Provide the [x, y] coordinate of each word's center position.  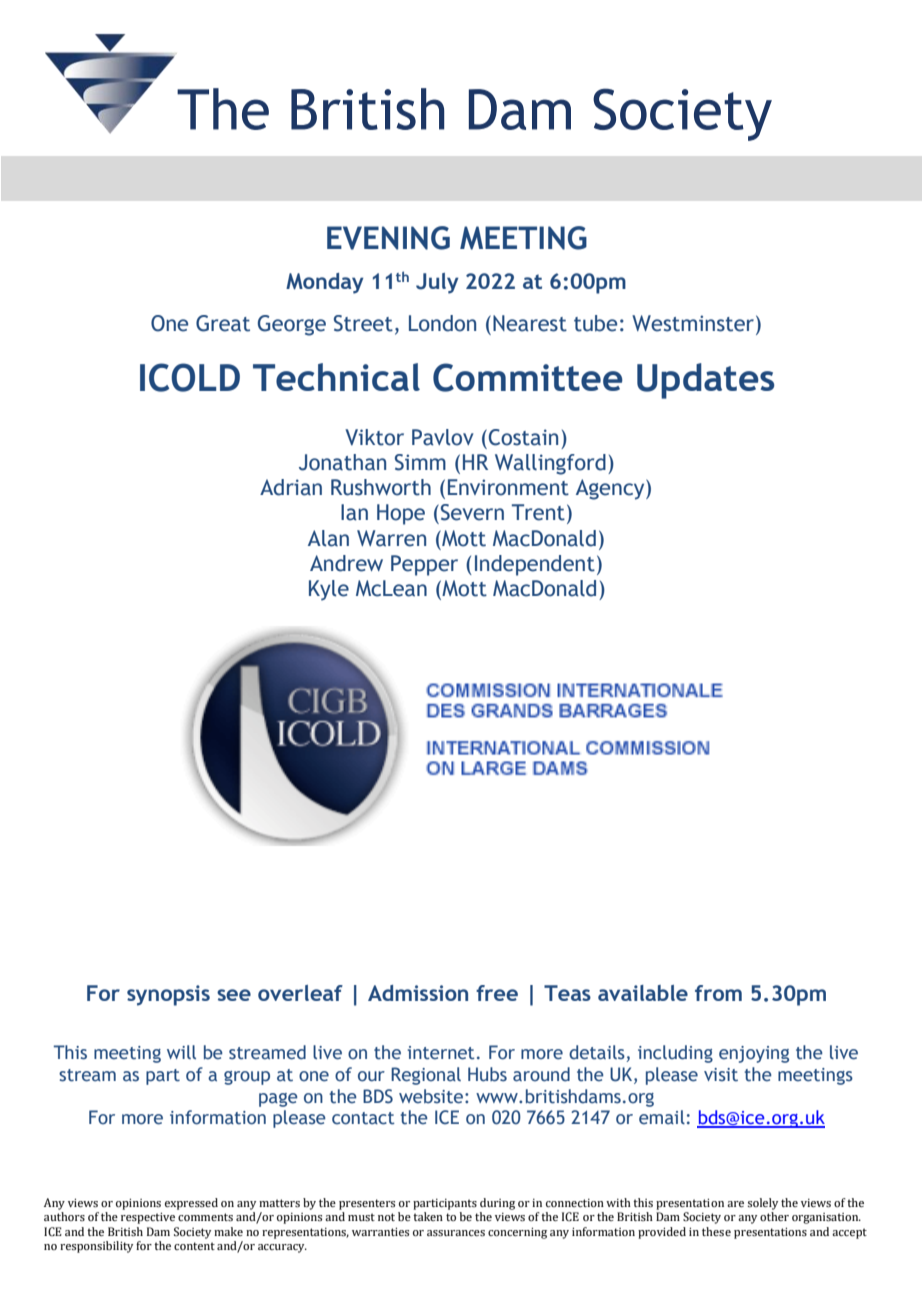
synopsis [168, 995]
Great [223, 323]
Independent [535, 565]
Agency [611, 489]
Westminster [694, 323]
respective [148, 1218]
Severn [471, 512]
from [718, 993]
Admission [418, 993]
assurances [456, 1233]
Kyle [329, 590]
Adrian [291, 487]
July [437, 283]
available [643, 993]
